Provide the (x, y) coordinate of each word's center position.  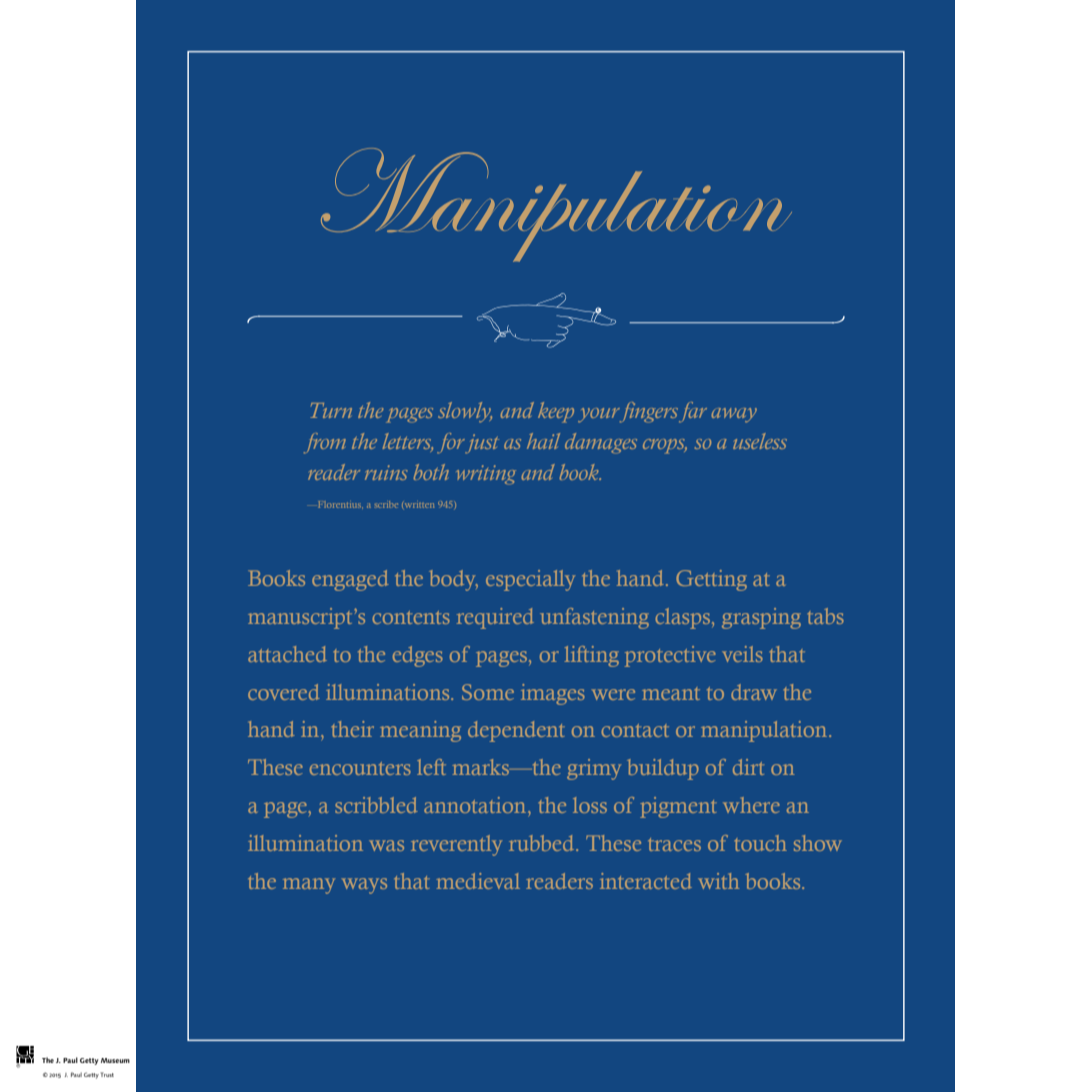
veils (742, 654)
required (495, 618)
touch (760, 843)
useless (760, 441)
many (309, 886)
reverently (456, 845)
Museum (115, 1060)
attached (287, 654)
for (452, 443)
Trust (107, 1074)
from (325, 443)
